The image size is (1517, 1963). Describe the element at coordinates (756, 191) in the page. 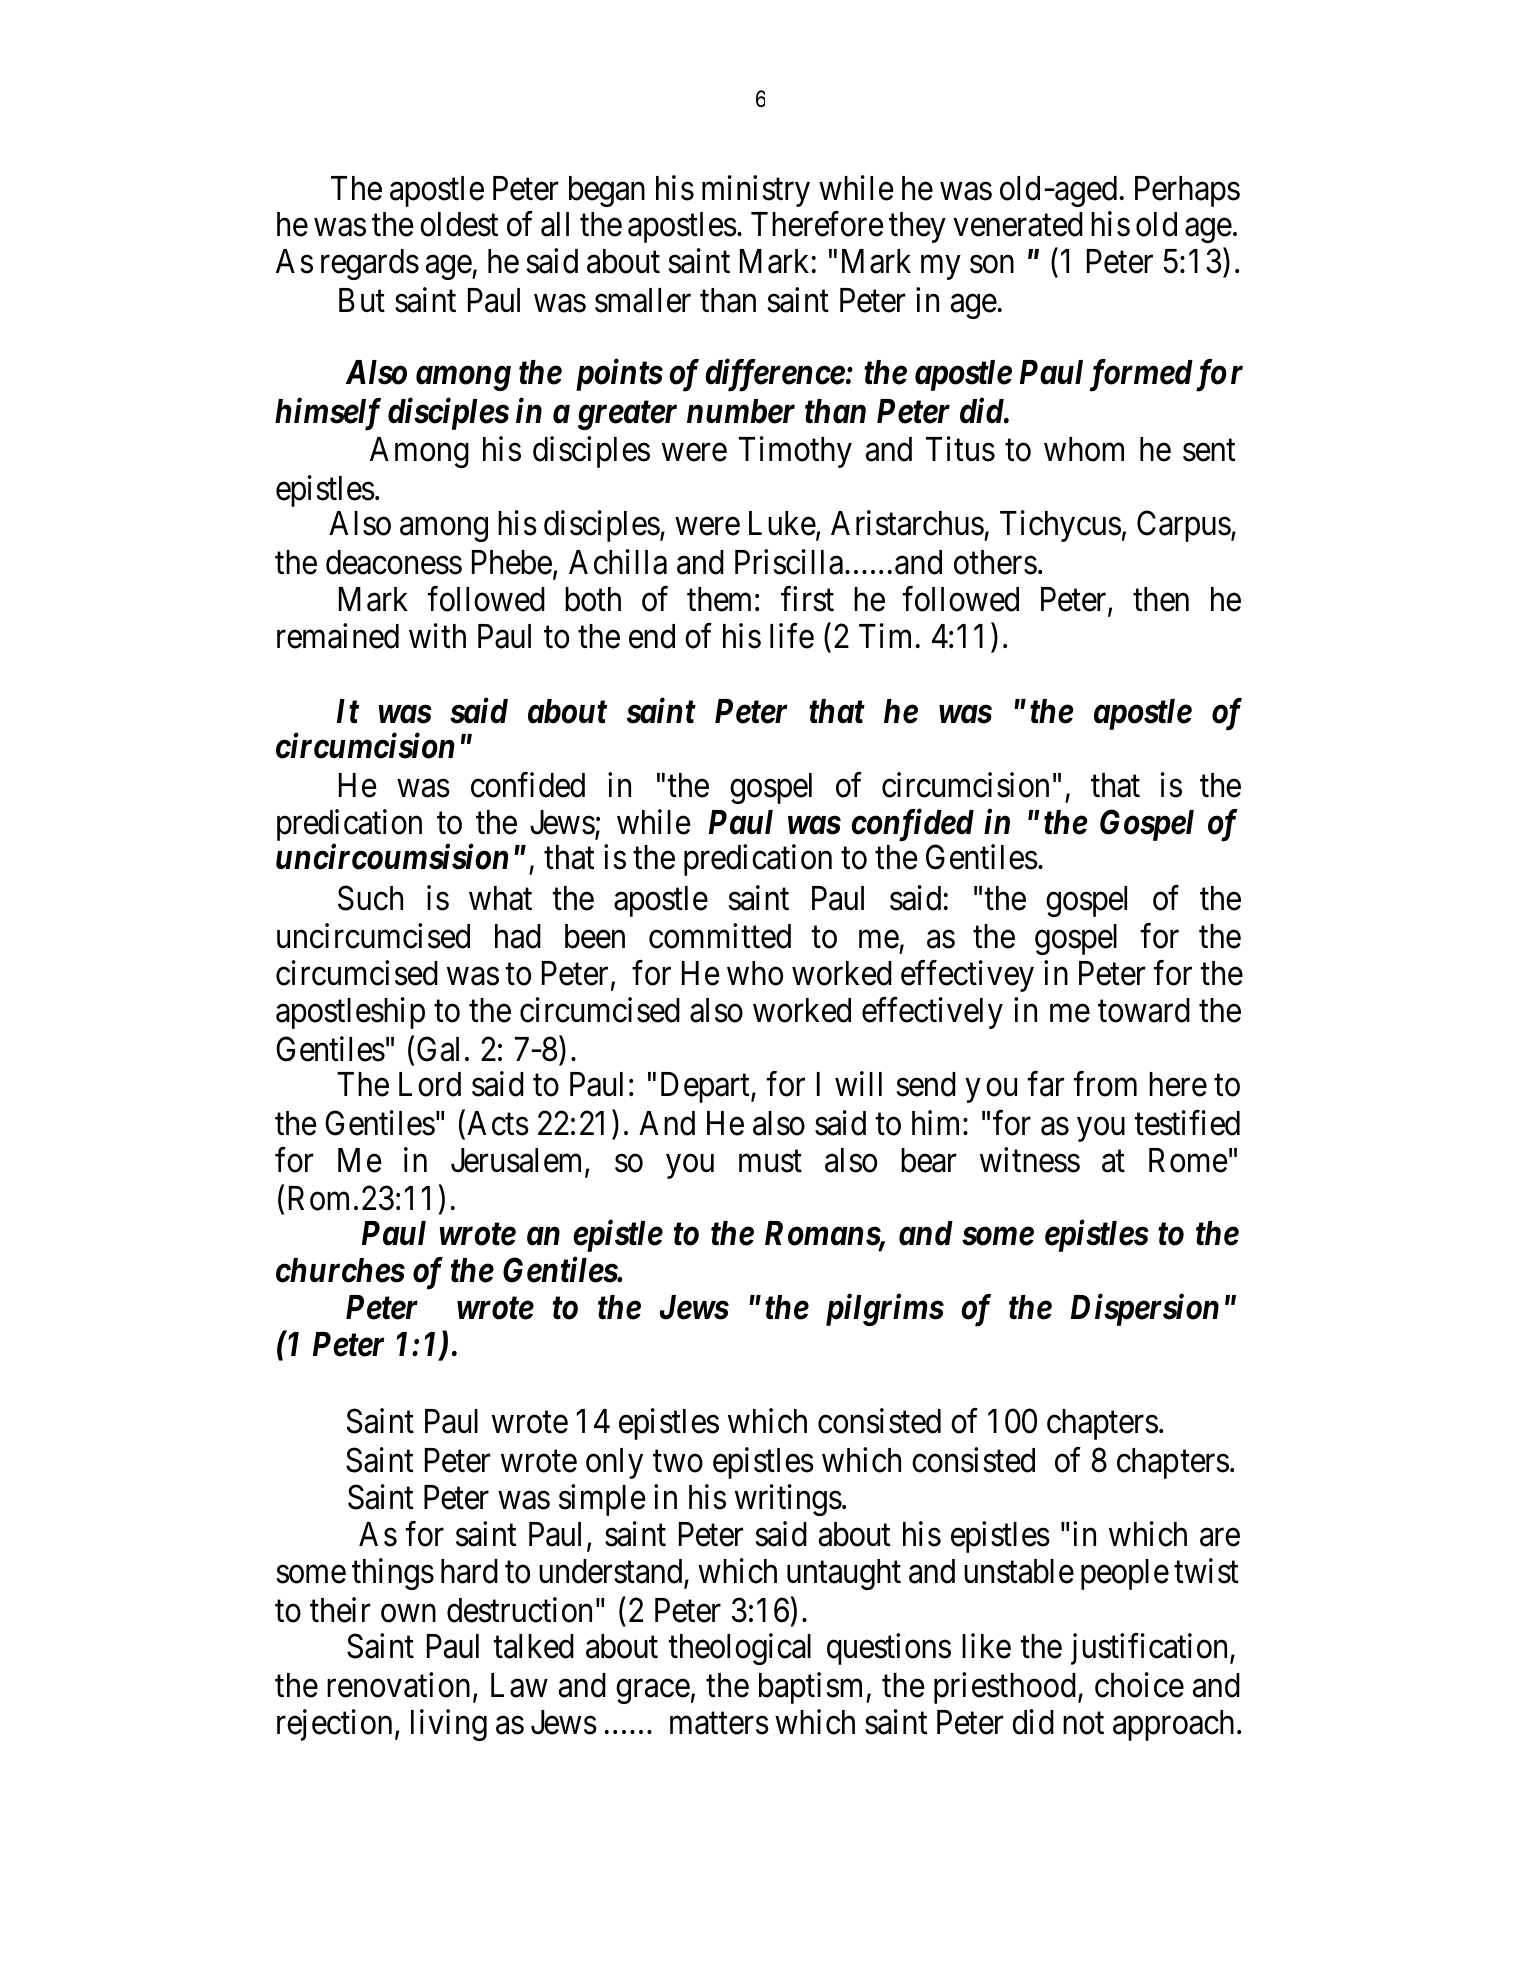

I see `ministry` at that location.
